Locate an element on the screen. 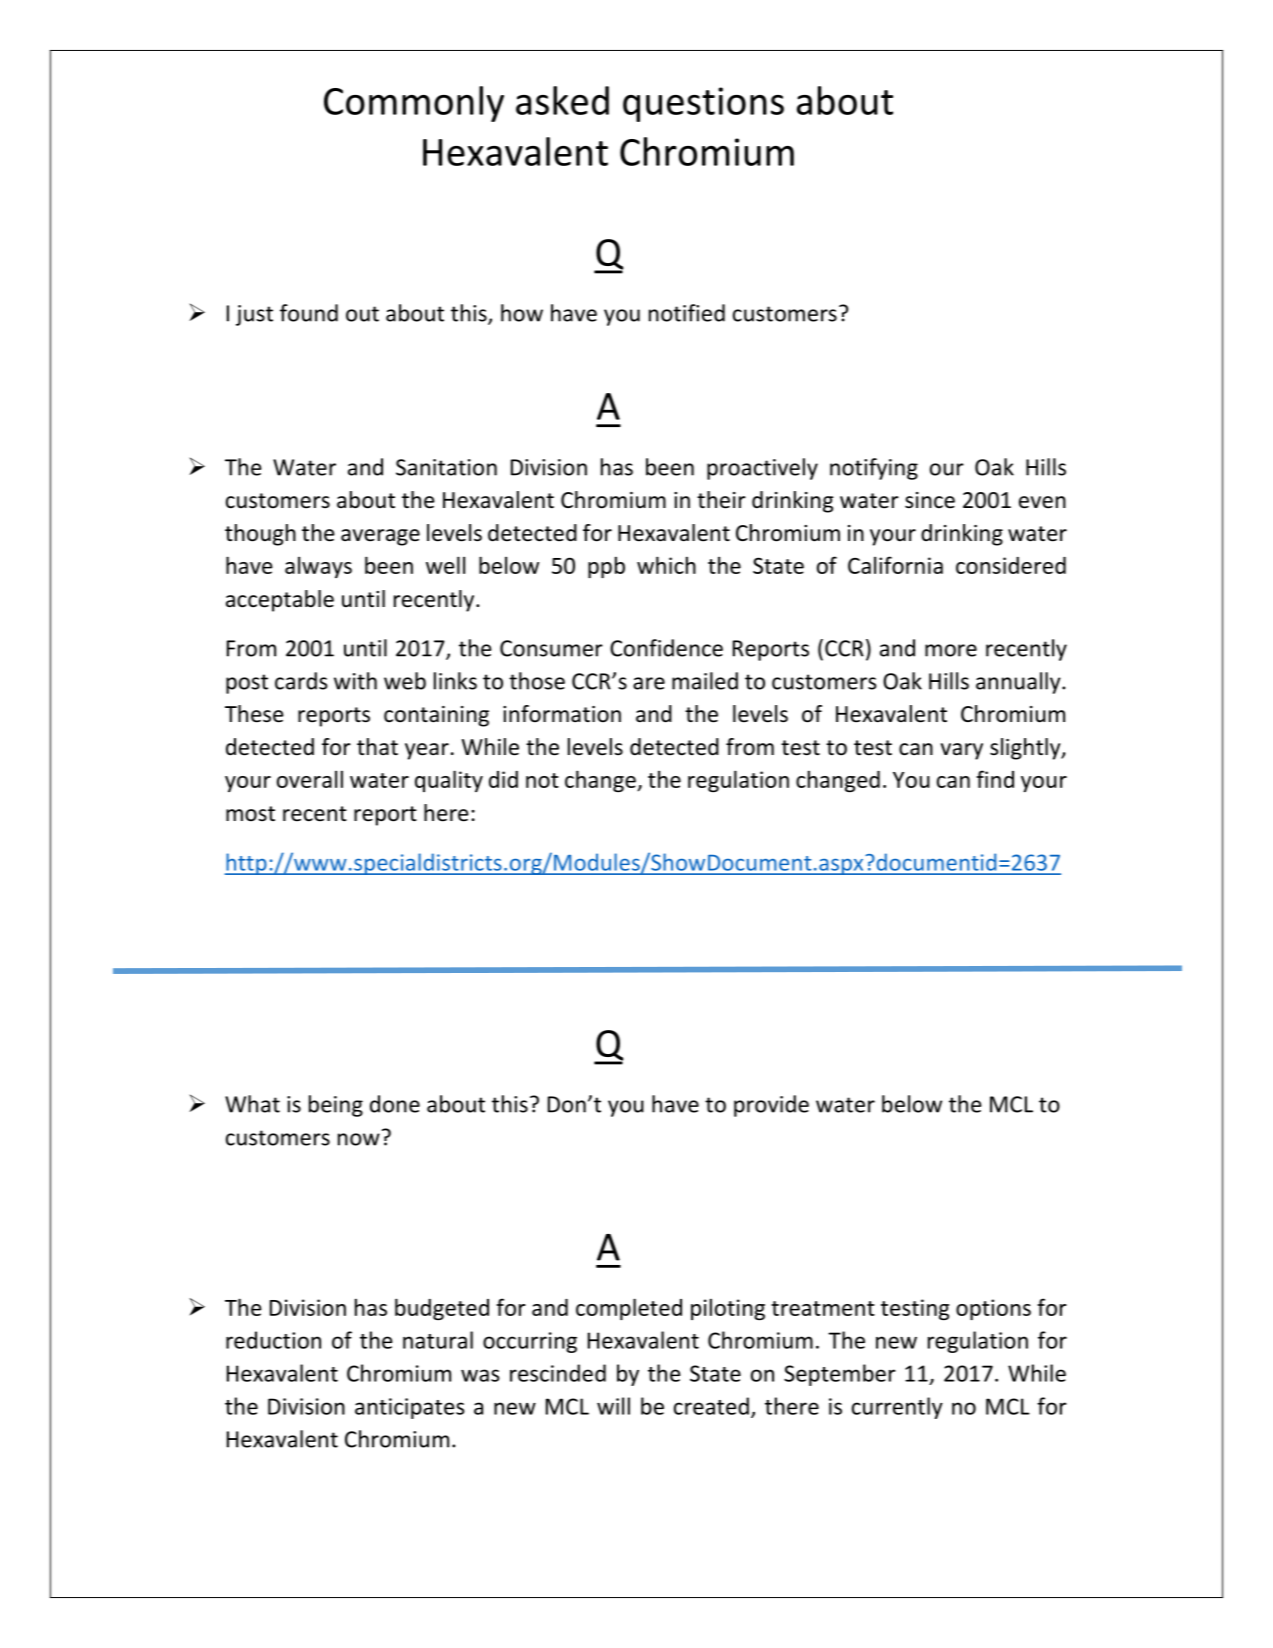 The image size is (1273, 1648). notified is located at coordinates (687, 313).
